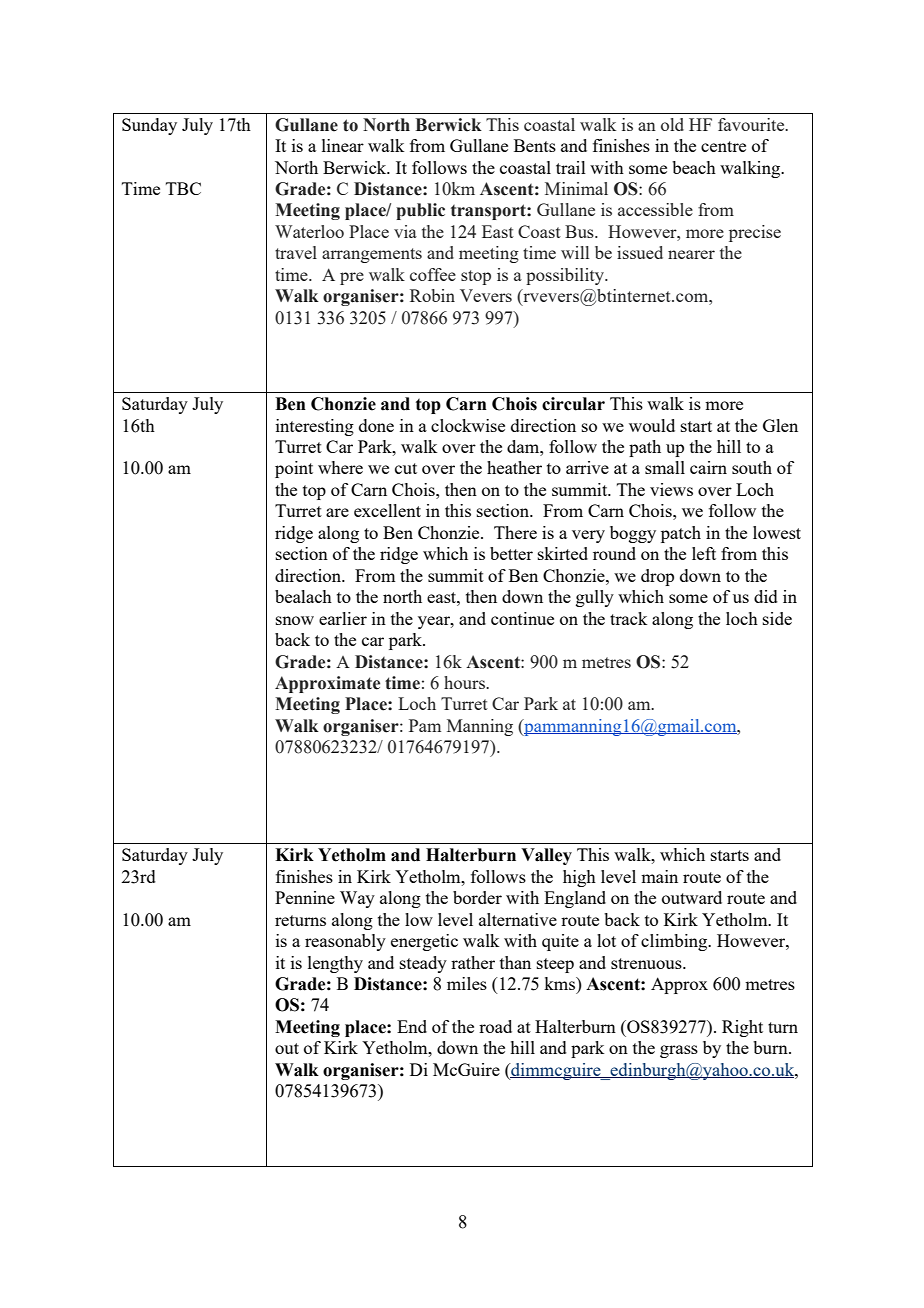  Describe the element at coordinates (335, 964) in the document. I see `lengthy` at that location.
